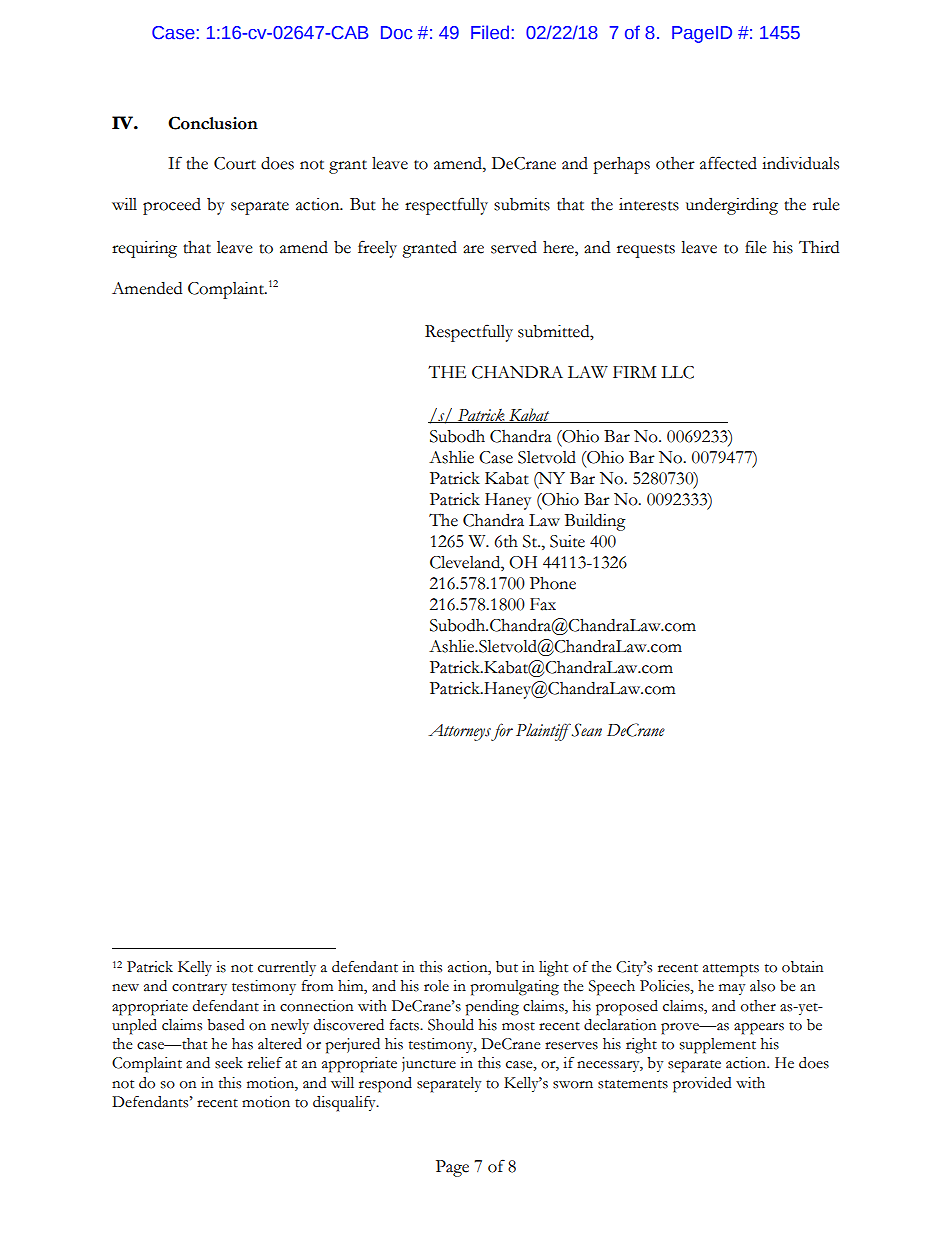  Describe the element at coordinates (732, 206) in the screenshot. I see `undergirding` at that location.
